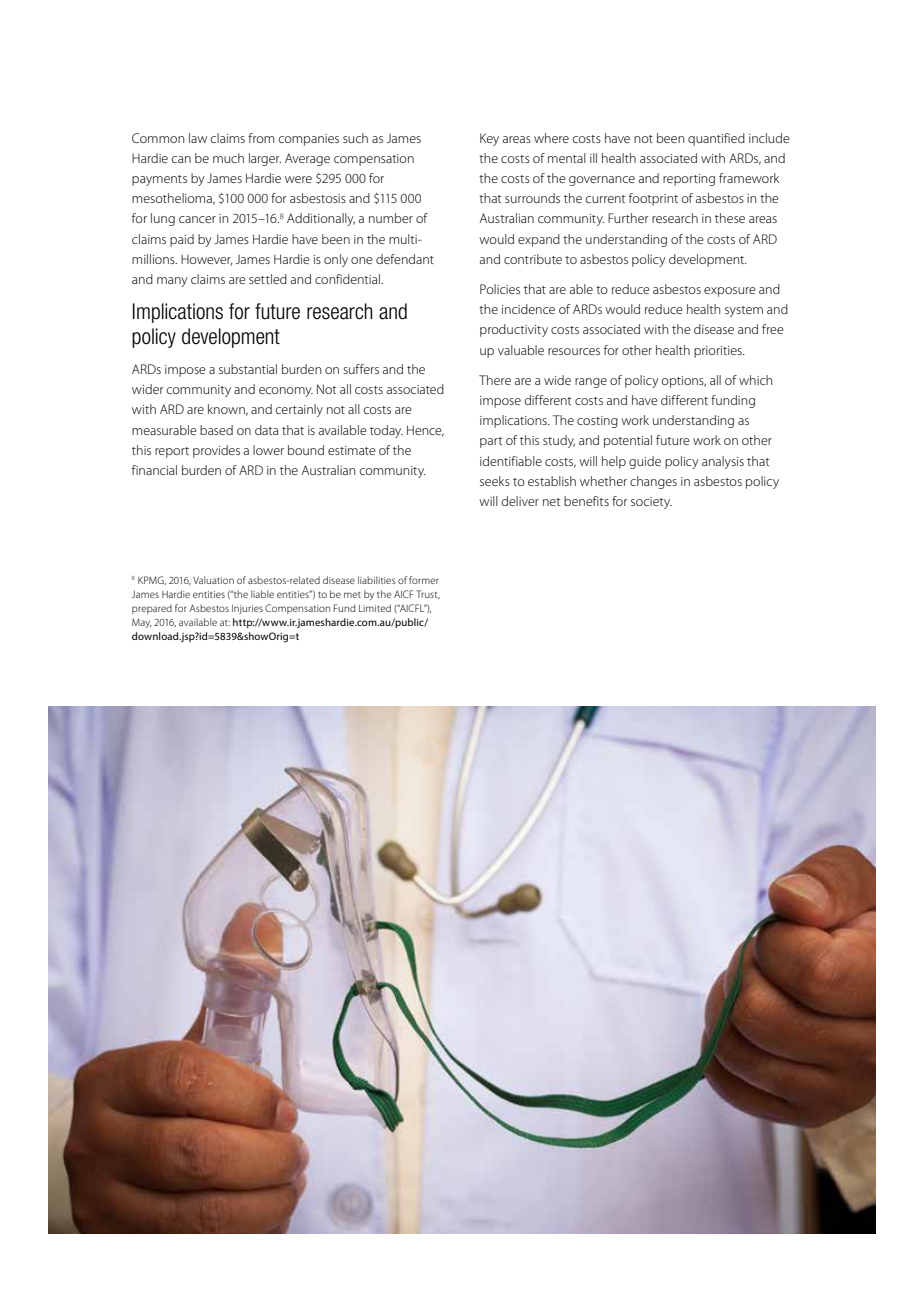  What do you see at coordinates (216, 451) in the screenshot?
I see `provides` at bounding box center [216, 451].
